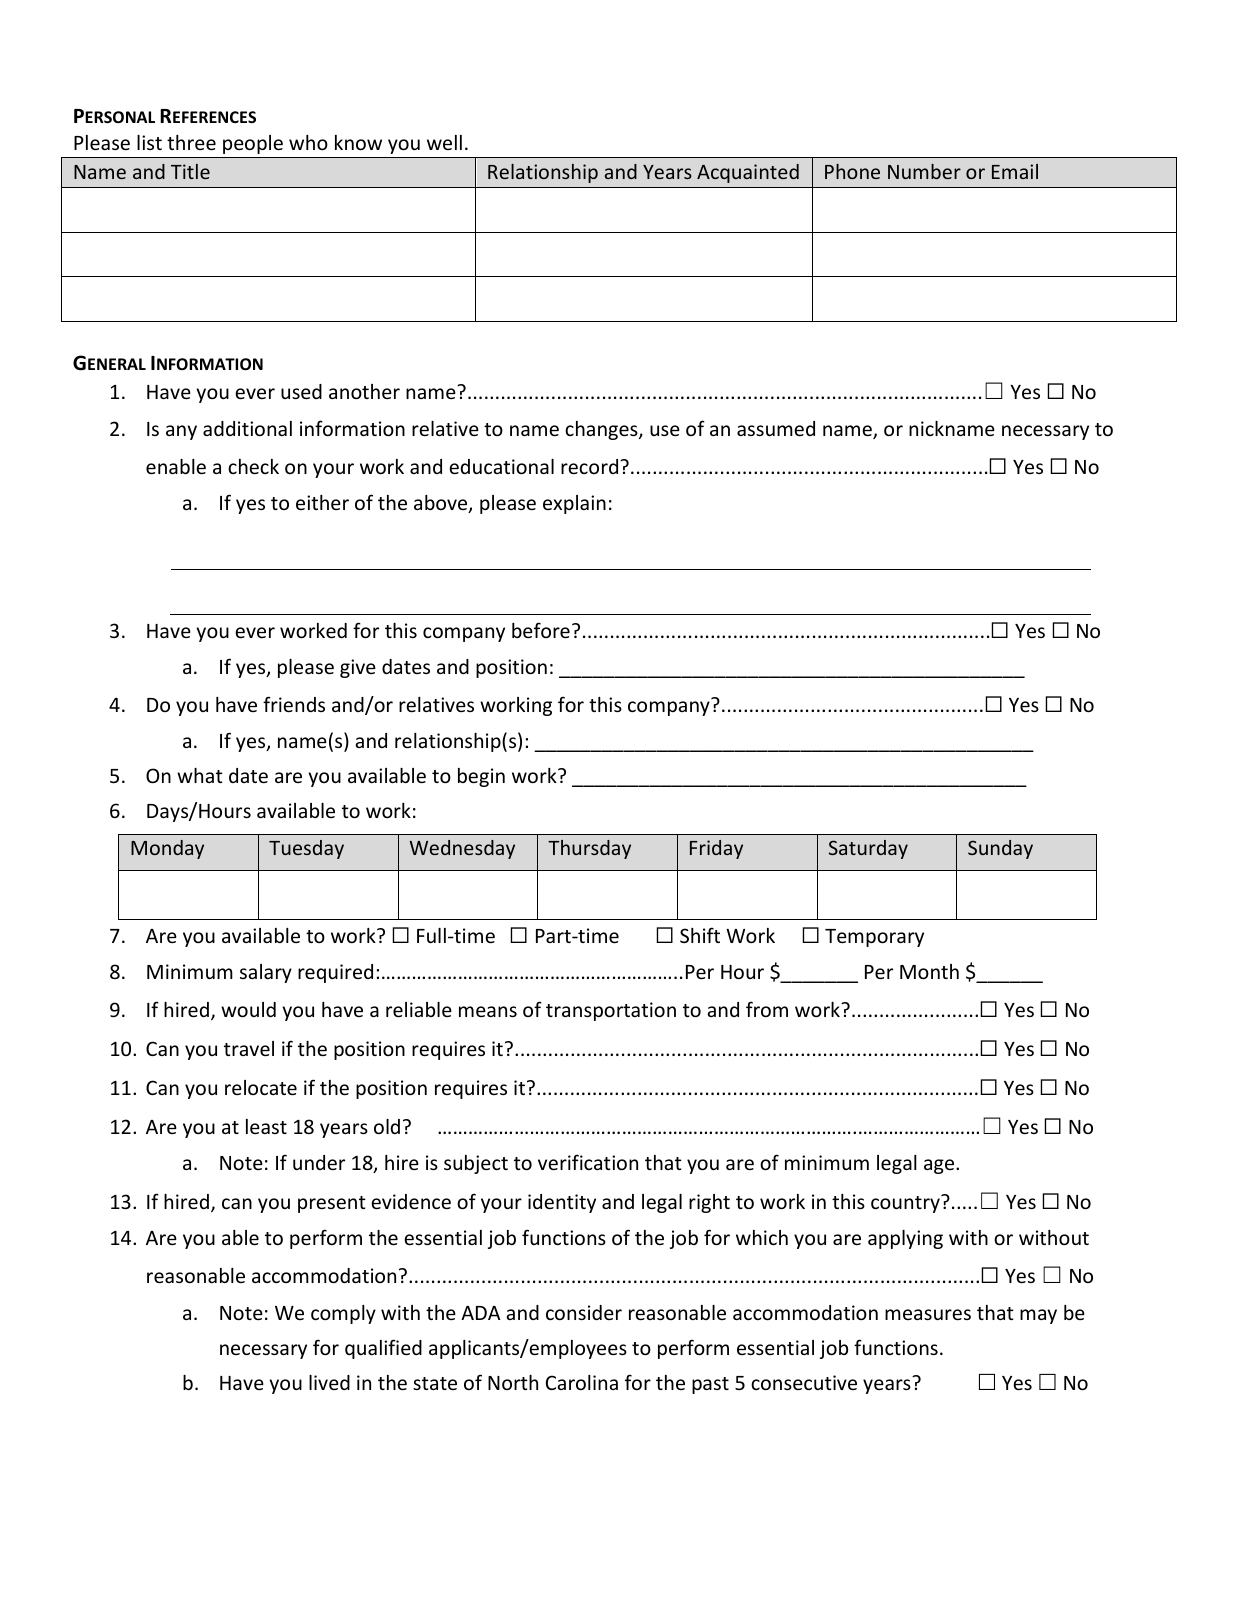 The width and height of the page is (1238, 1602). What do you see at coordinates (266, 973) in the page?
I see `salary` at bounding box center [266, 973].
